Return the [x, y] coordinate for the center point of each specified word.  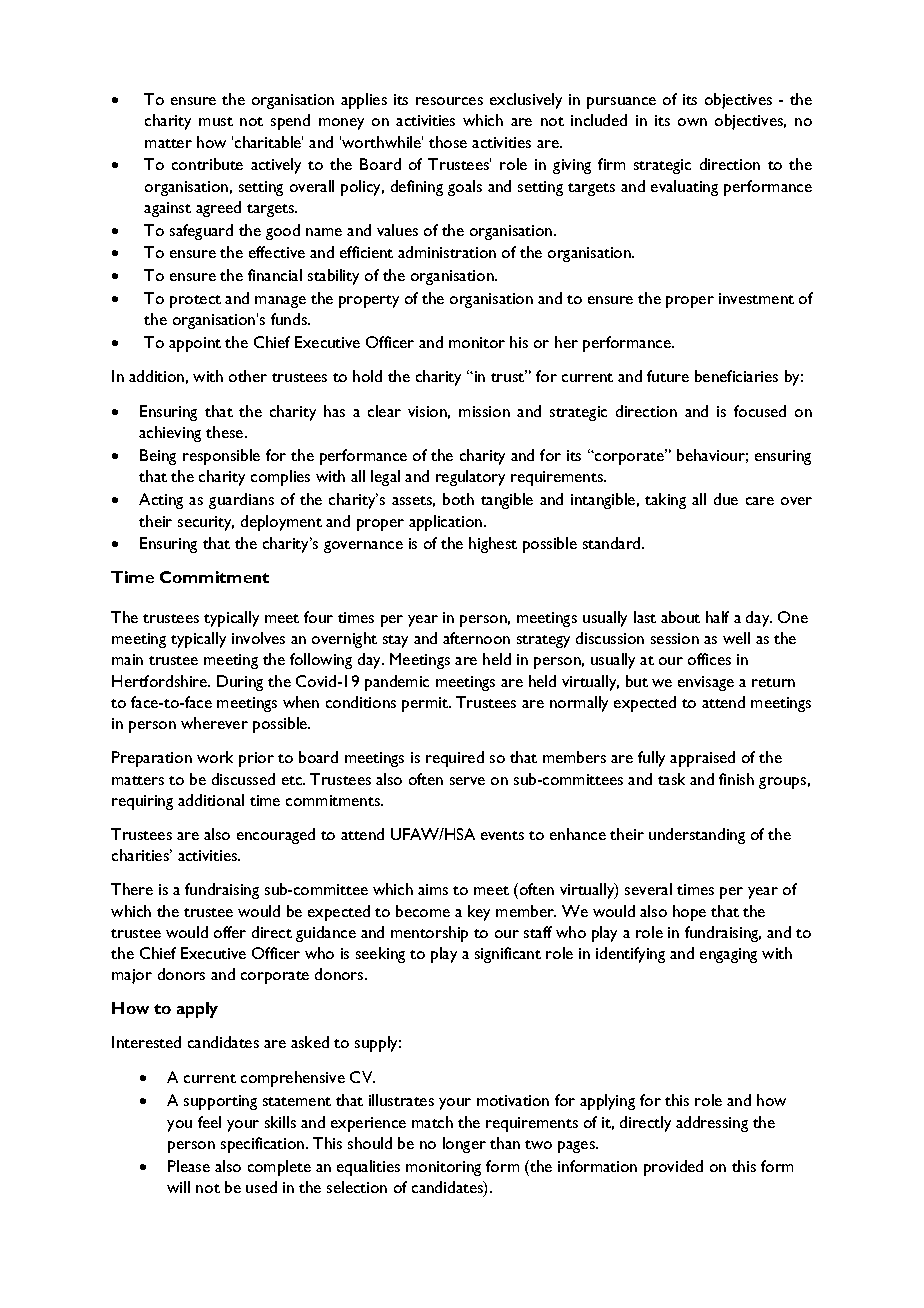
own [692, 122]
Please [189, 1166]
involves [258, 638]
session [675, 638]
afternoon [476, 638]
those [448, 142]
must [216, 121]
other [248, 376]
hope [689, 913]
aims [433, 889]
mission [484, 411]
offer [230, 932]
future [668, 376]
